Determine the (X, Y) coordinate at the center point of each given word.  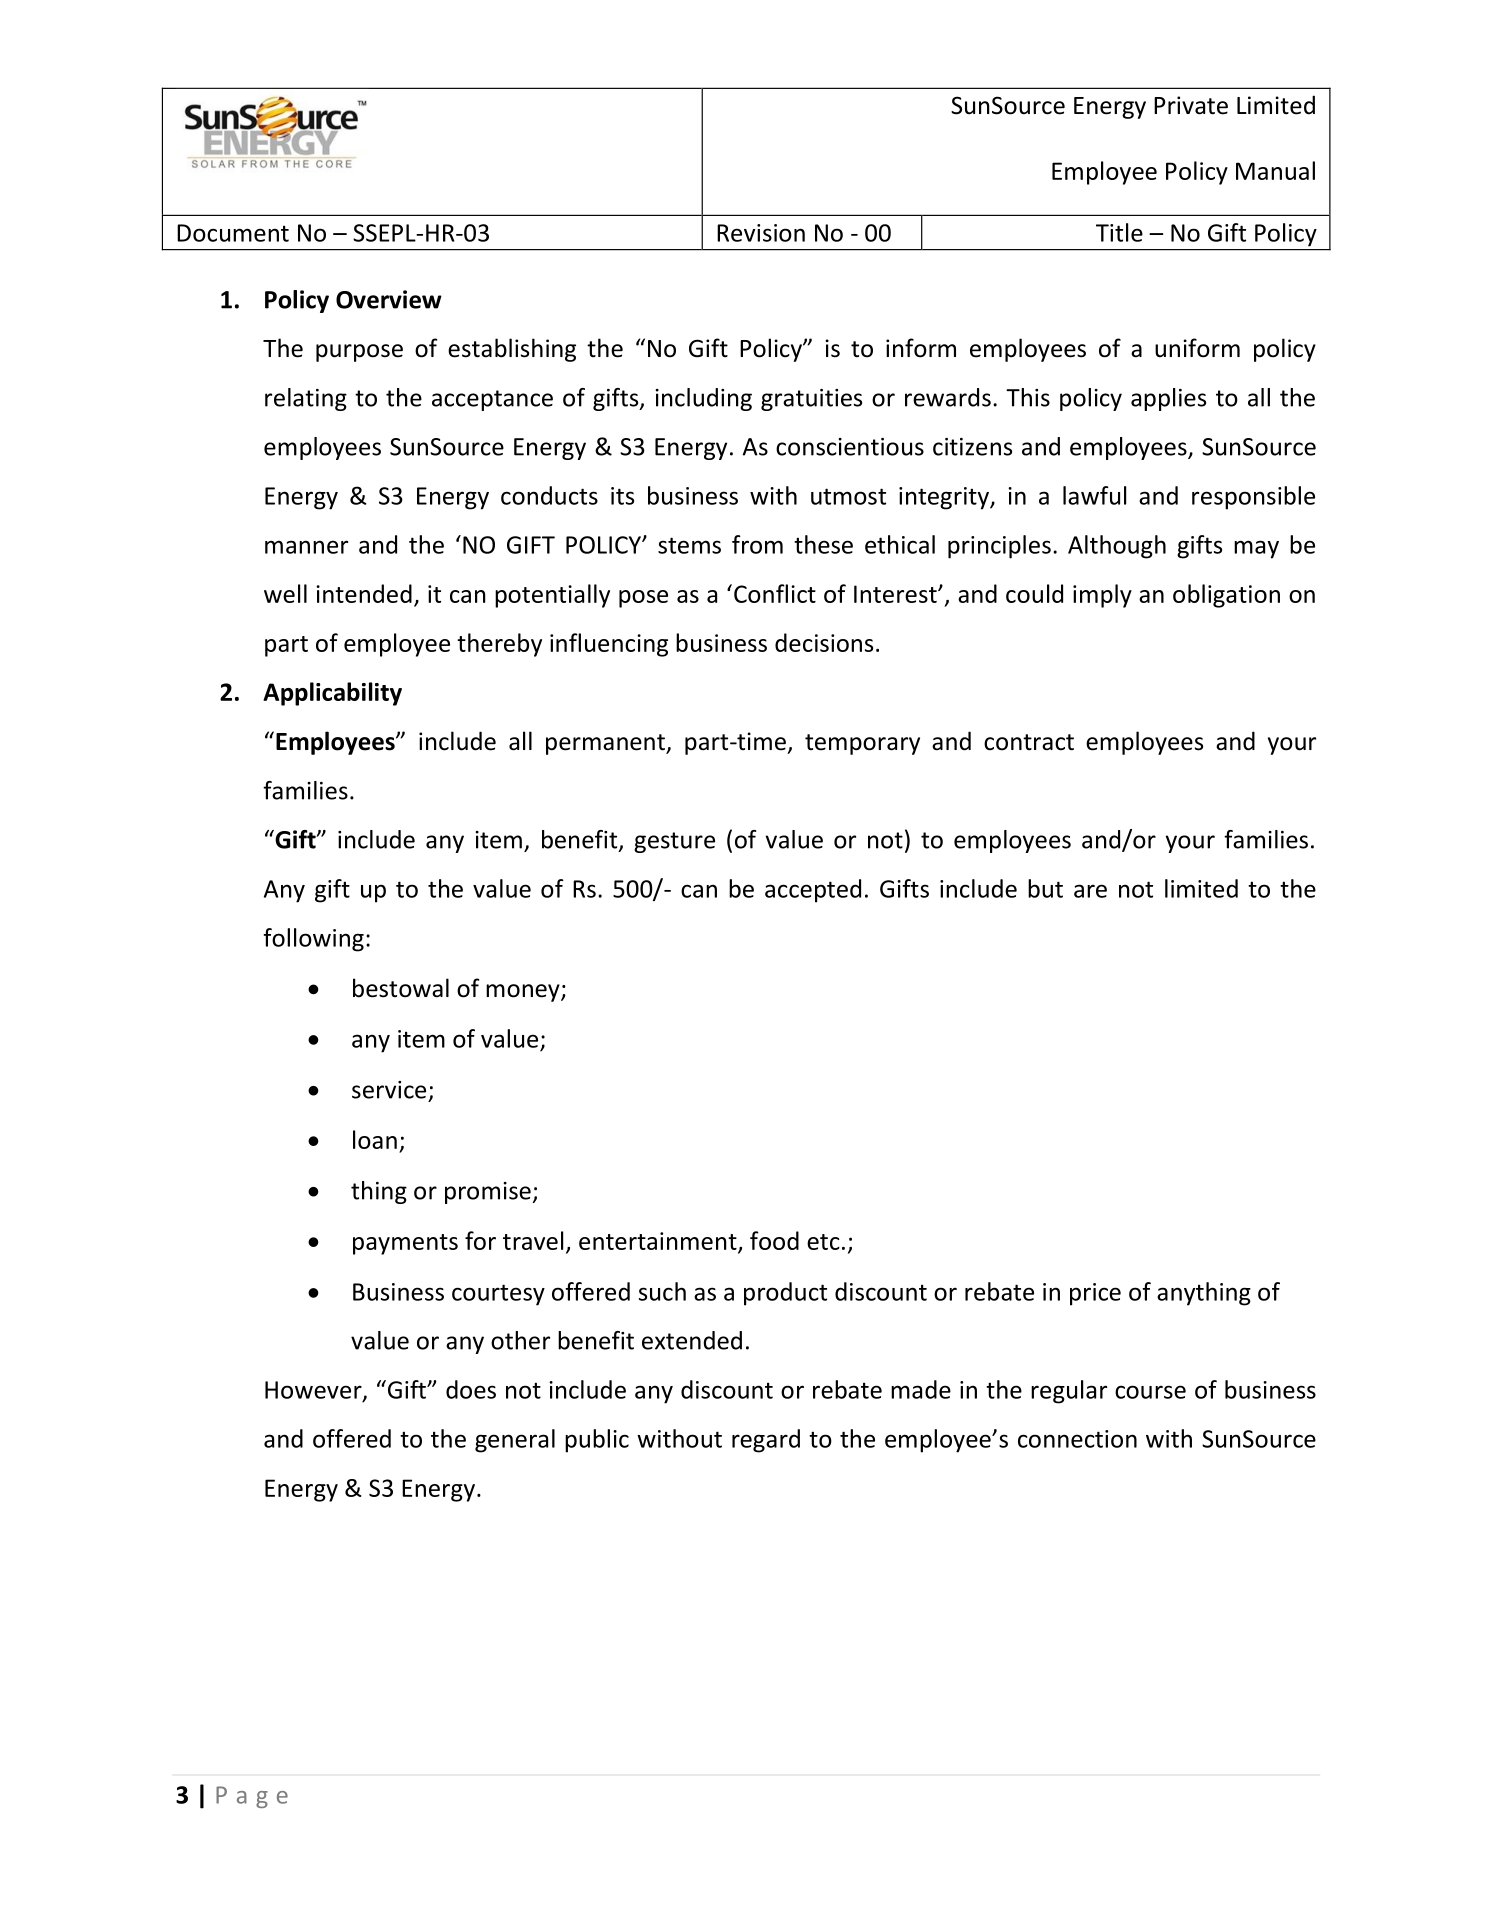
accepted (813, 891)
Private (1191, 105)
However (314, 1391)
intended (364, 593)
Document (233, 233)
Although (1117, 547)
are (1090, 891)
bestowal (401, 988)
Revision (761, 233)
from (757, 544)
